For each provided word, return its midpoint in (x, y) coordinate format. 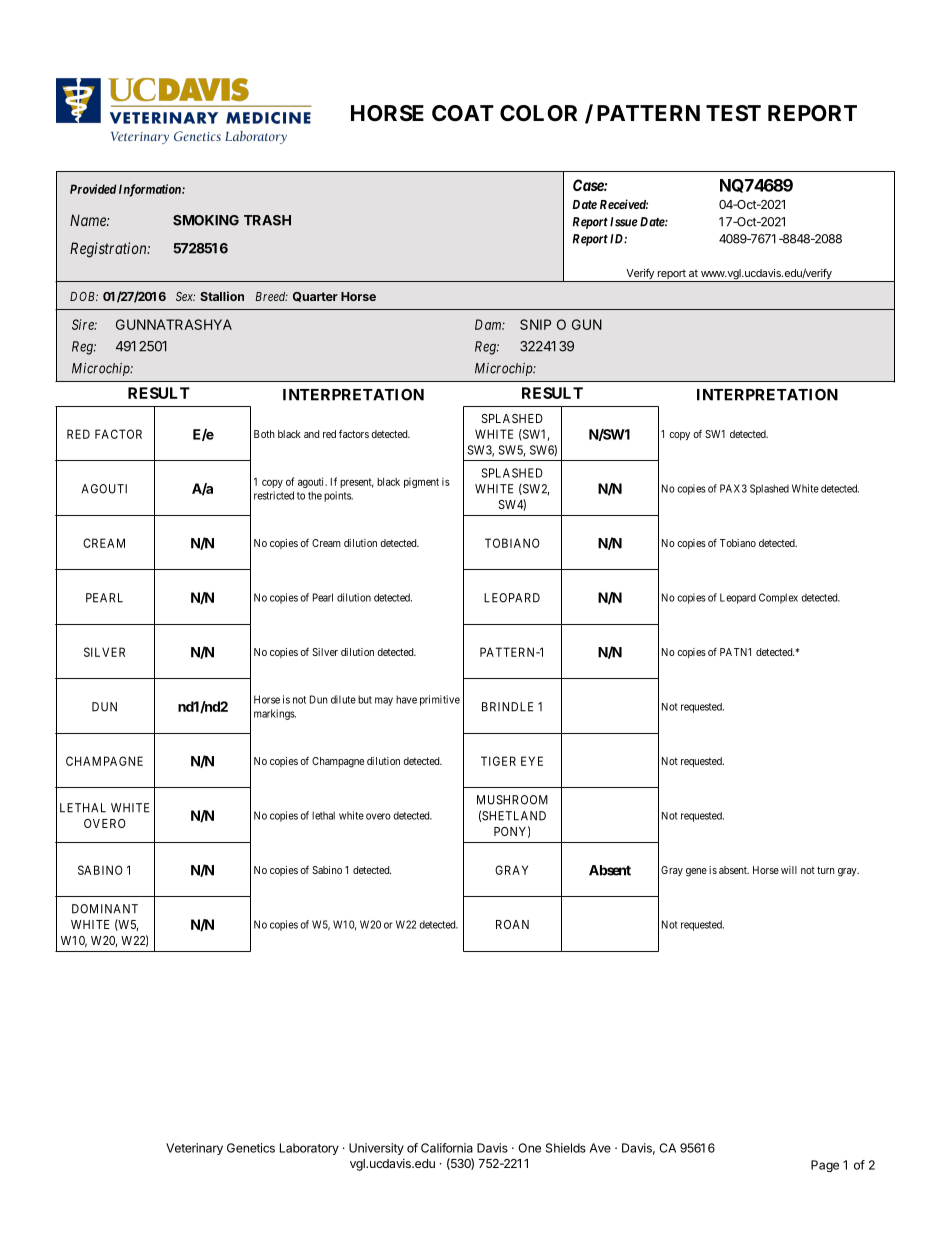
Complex (778, 598)
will (789, 870)
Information (151, 190)
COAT (463, 113)
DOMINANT (105, 909)
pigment (421, 483)
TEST (733, 113)
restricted (274, 495)
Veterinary (194, 1149)
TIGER (498, 761)
